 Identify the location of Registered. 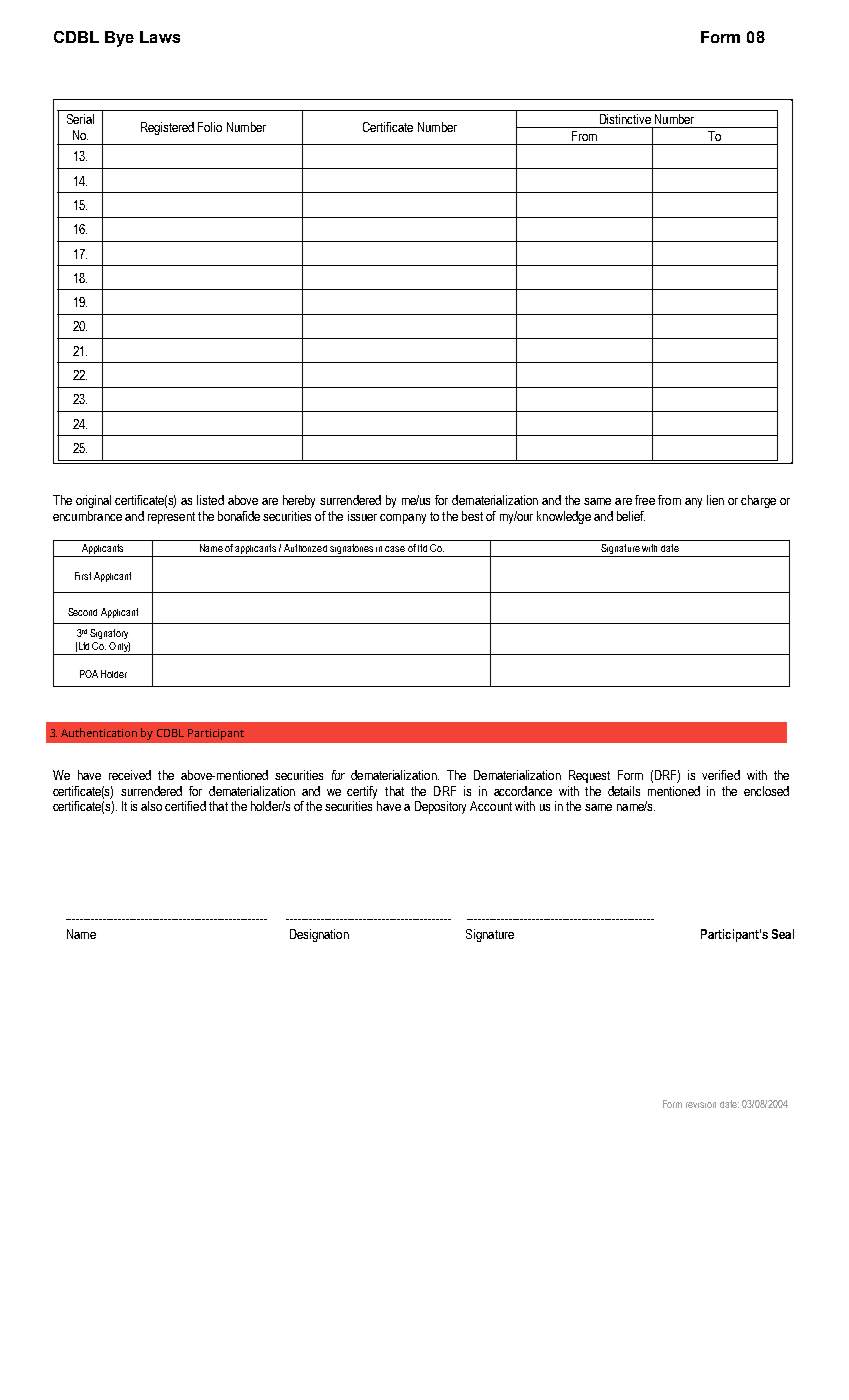
(167, 128).
